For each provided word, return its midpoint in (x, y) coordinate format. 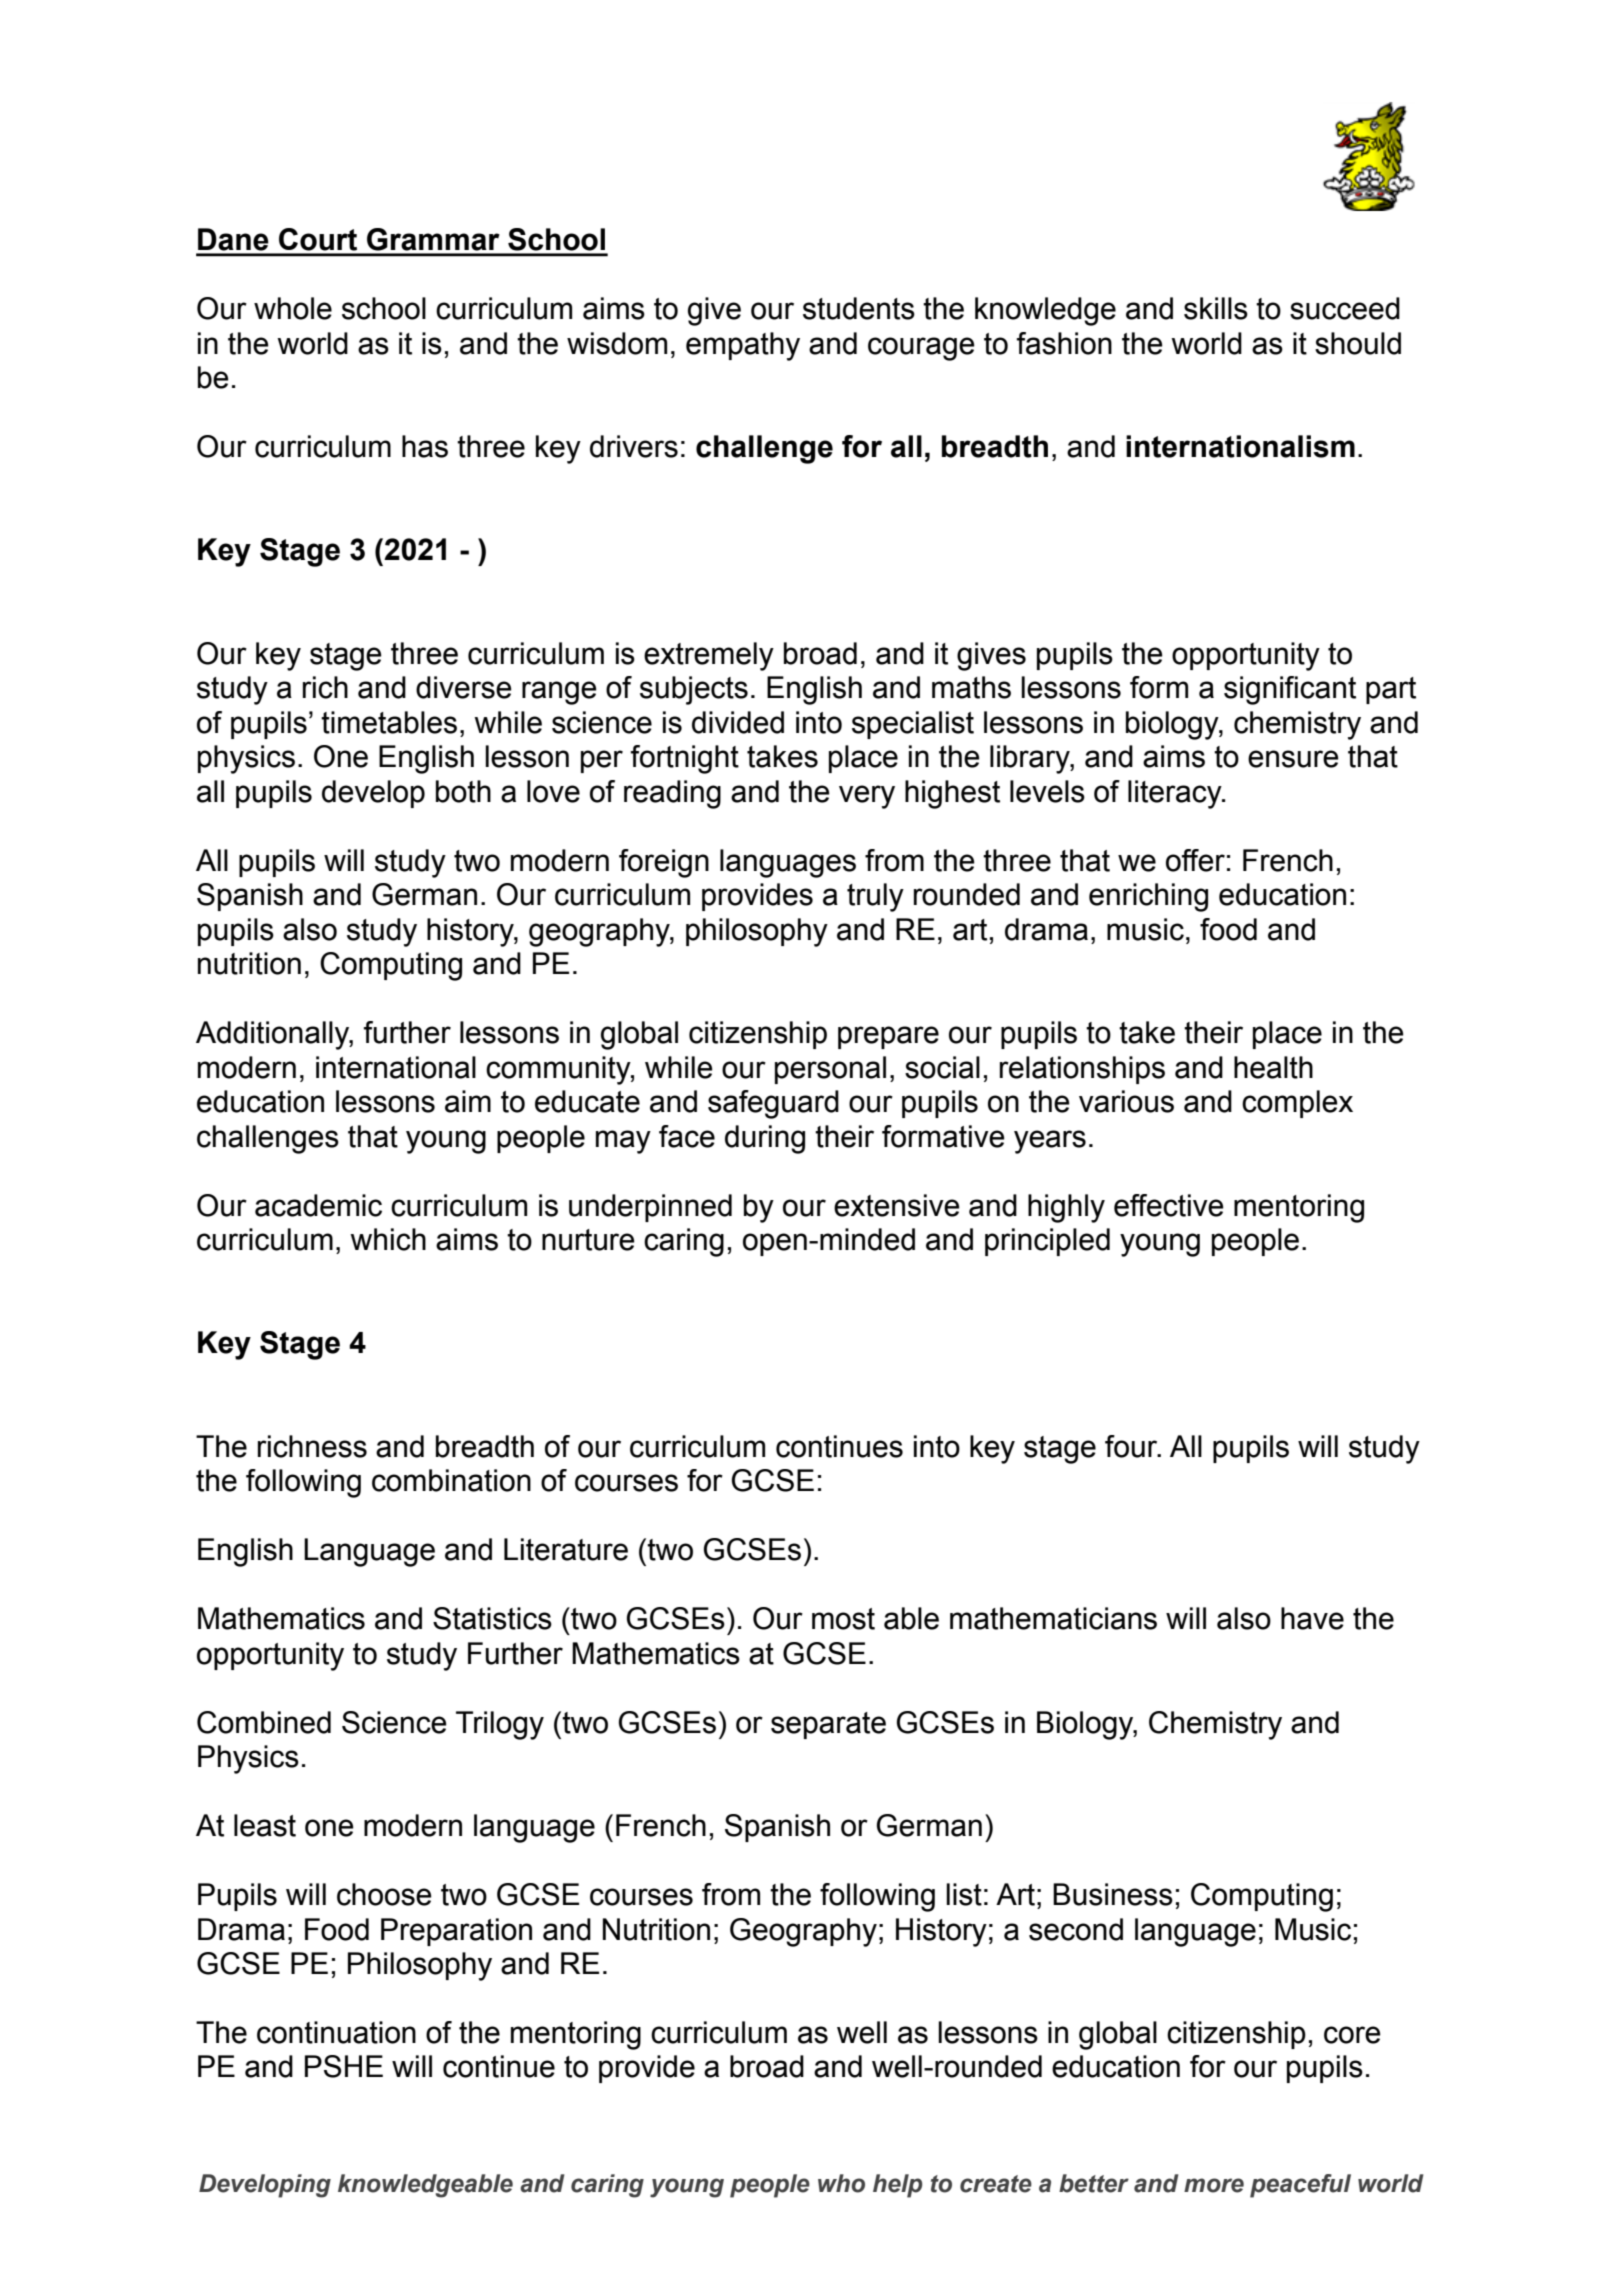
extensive (897, 1205)
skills (1216, 308)
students (859, 308)
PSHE (344, 2066)
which (388, 1239)
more (1214, 2185)
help (898, 2186)
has (425, 446)
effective (1169, 1205)
